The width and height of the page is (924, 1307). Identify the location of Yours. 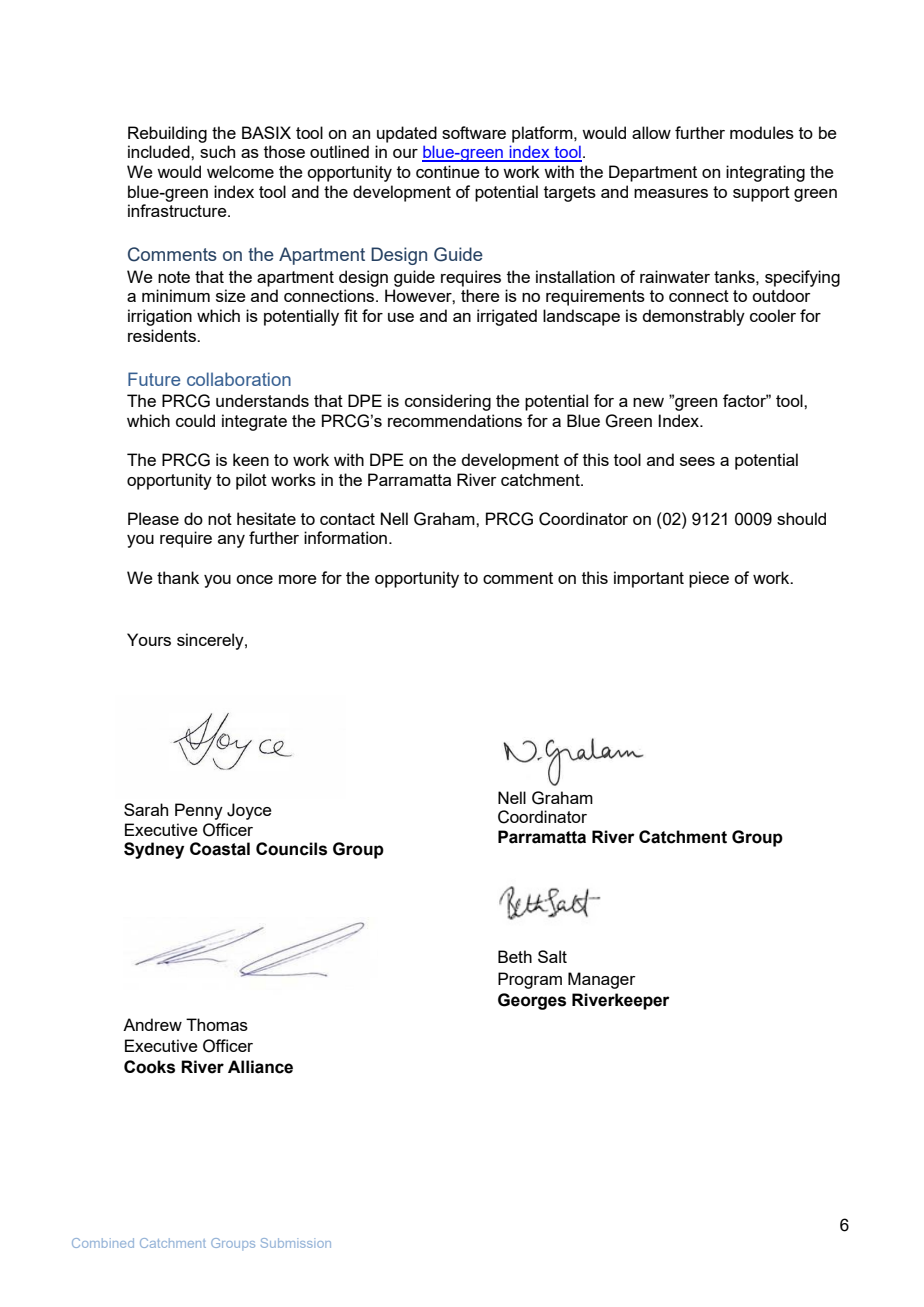
(149, 639).
